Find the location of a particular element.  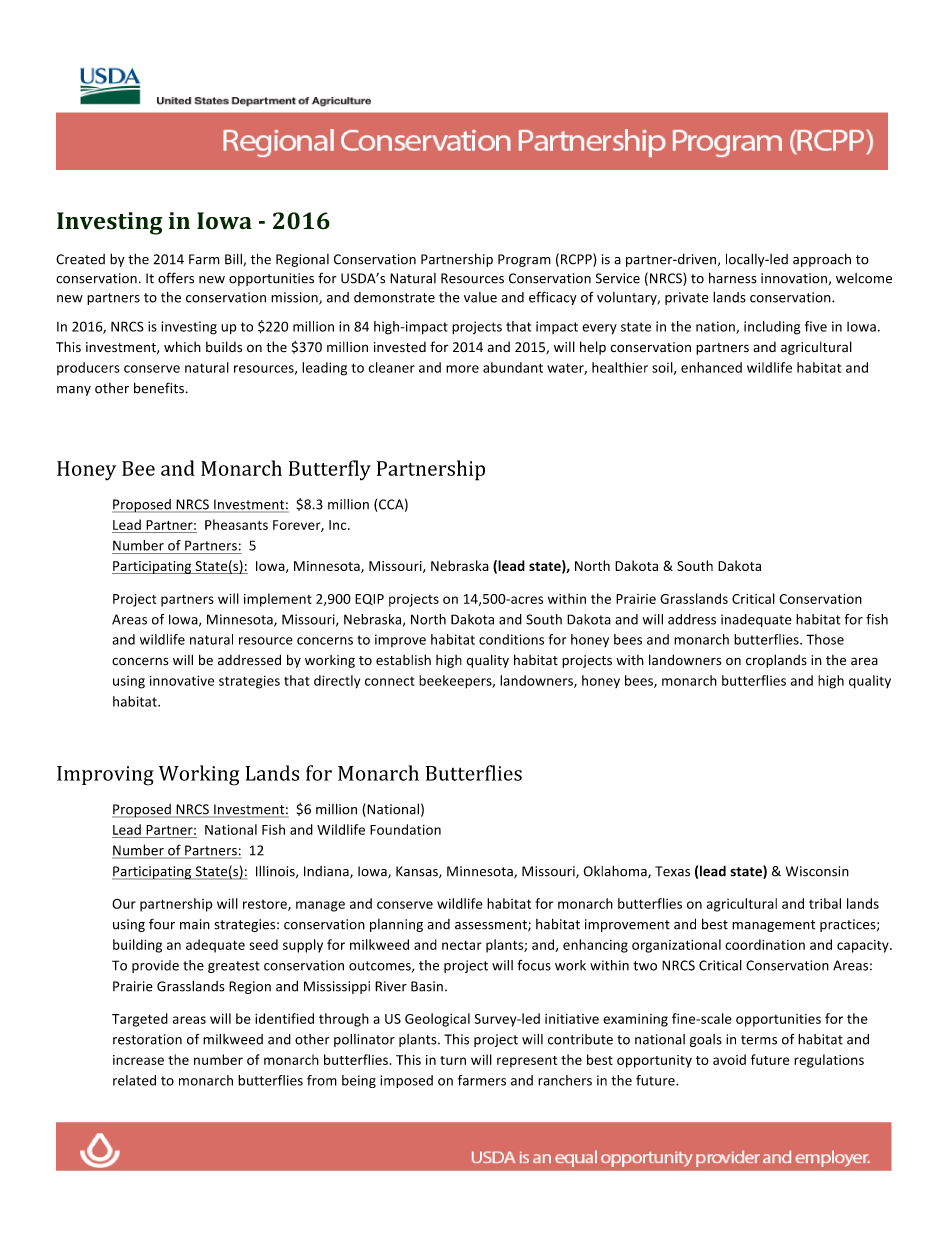

turn is located at coordinates (453, 1060).
